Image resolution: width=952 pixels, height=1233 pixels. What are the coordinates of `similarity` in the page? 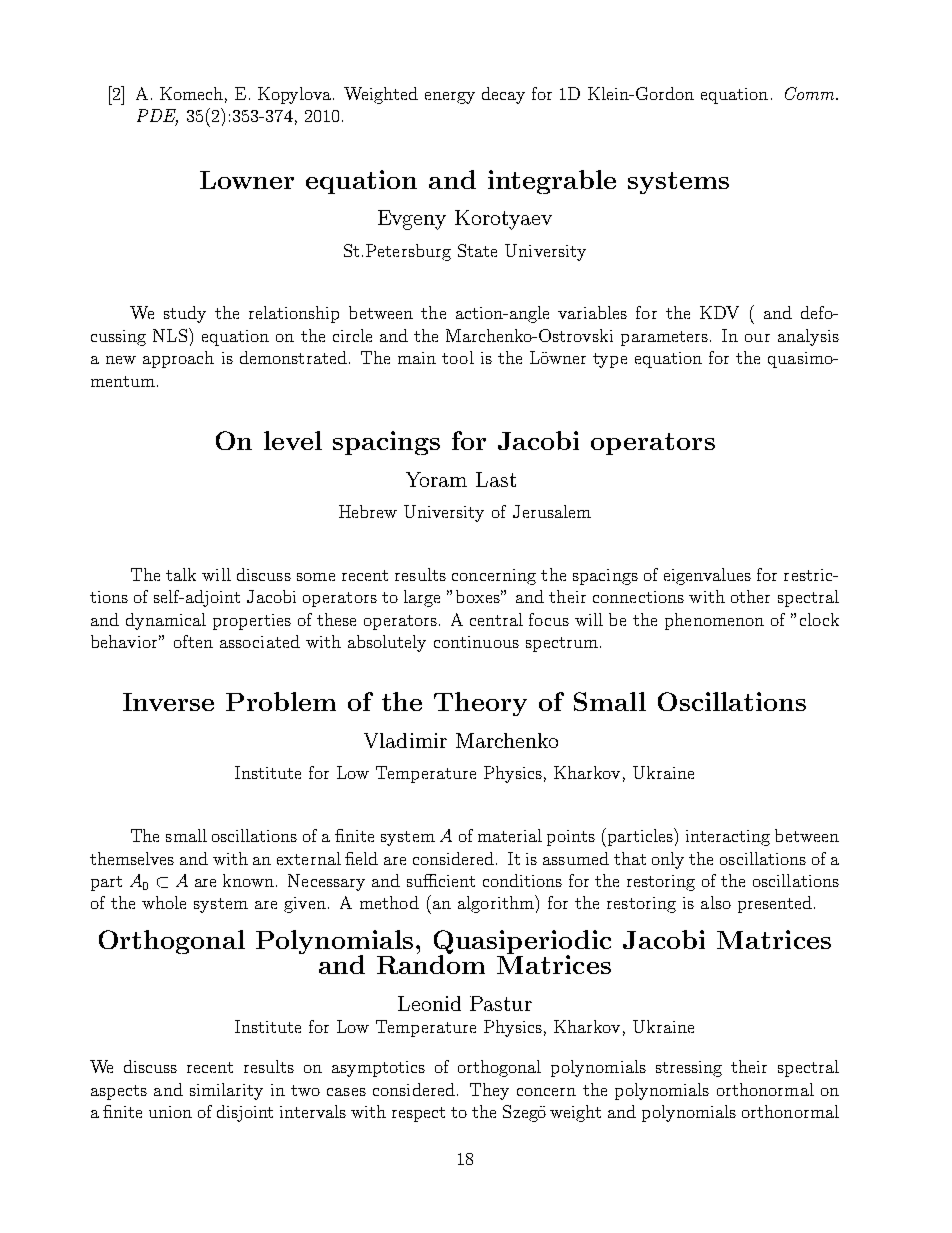 It's located at (226, 1091).
